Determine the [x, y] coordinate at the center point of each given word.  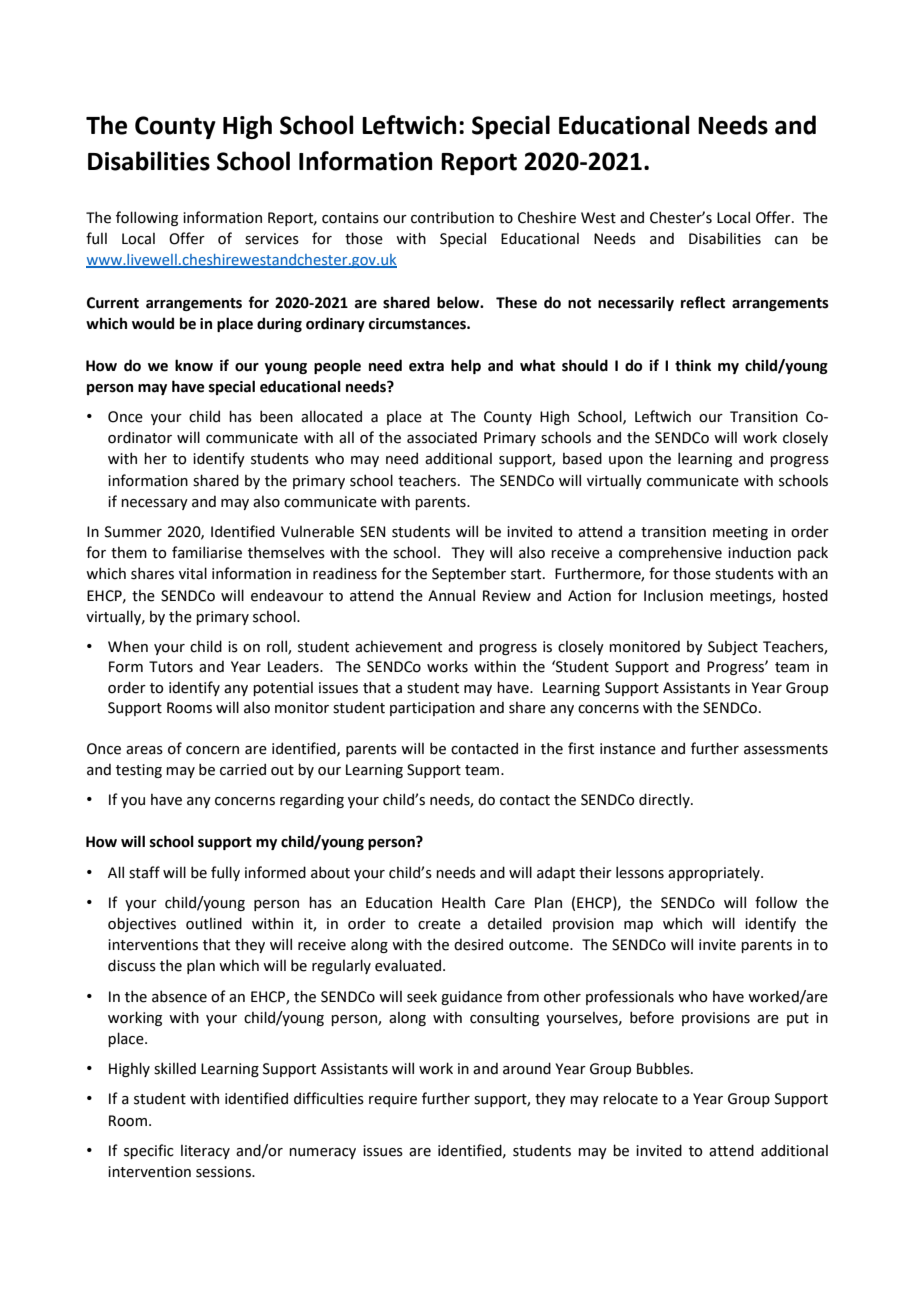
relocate [630, 1099]
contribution [452, 218]
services [272, 239]
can [786, 240]
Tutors [171, 667]
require [393, 1100]
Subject [733, 648]
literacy [205, 1152]
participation [432, 709]
